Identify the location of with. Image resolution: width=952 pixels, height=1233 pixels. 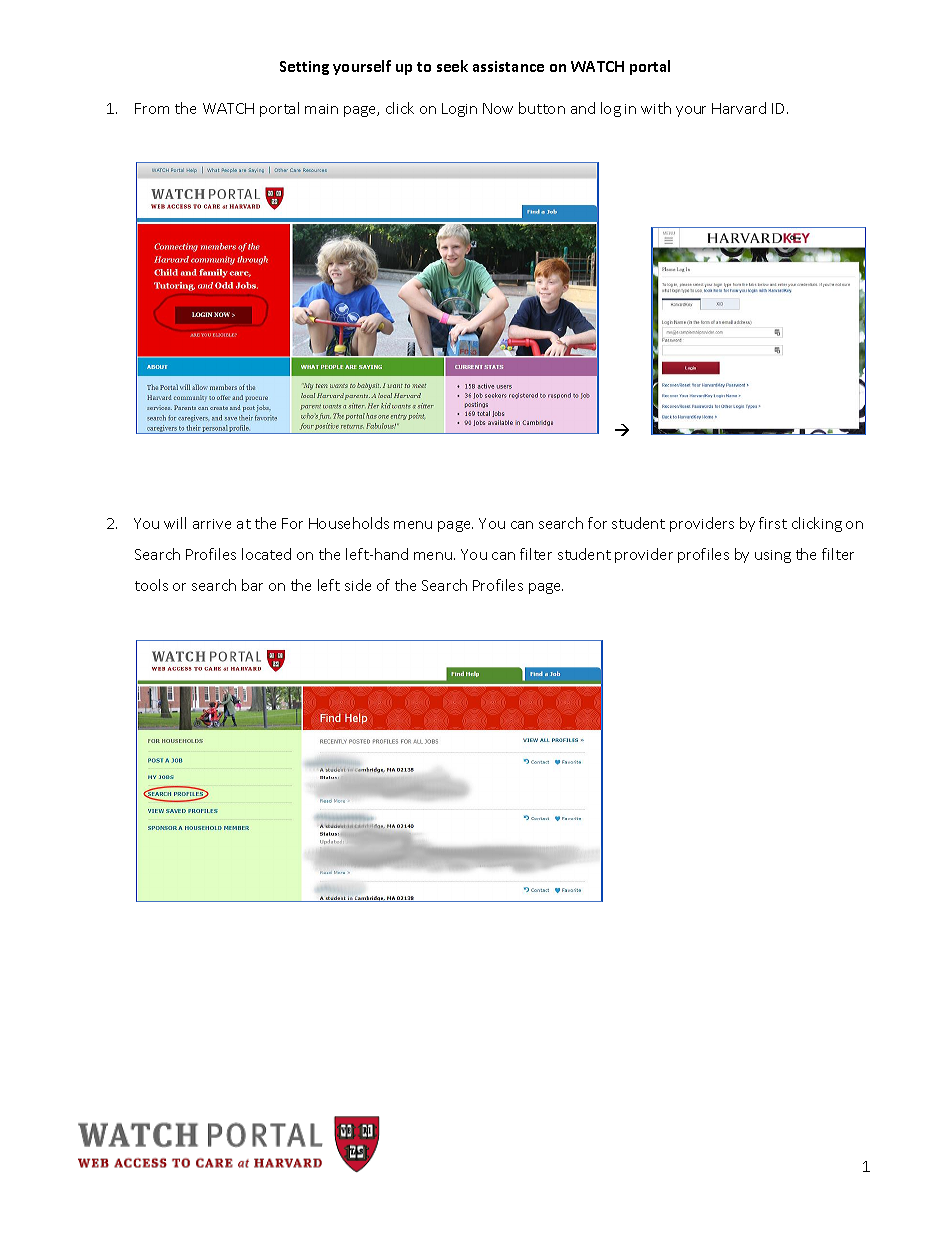
(656, 108).
